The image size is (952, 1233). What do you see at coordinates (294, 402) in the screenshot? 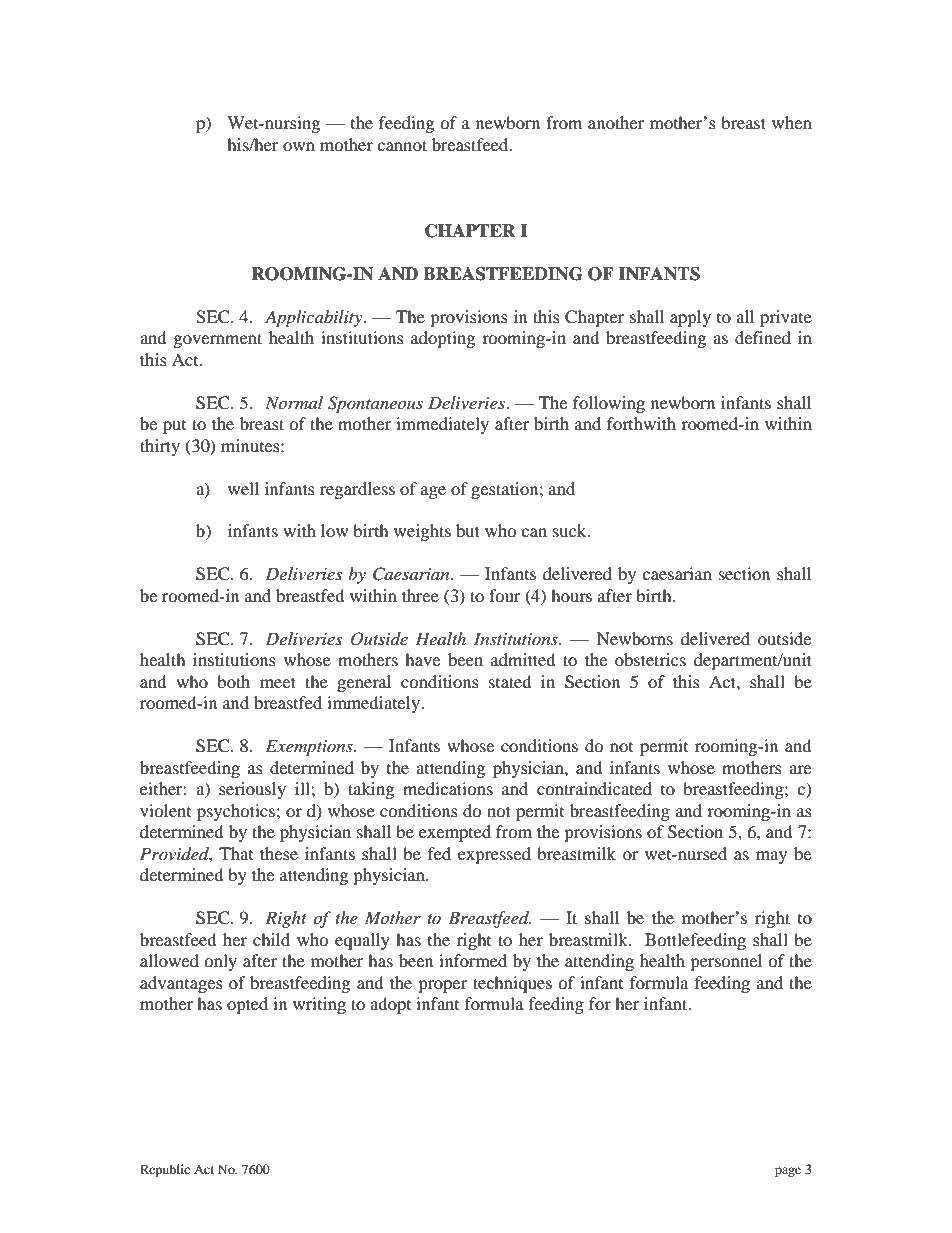
I see `Normal` at bounding box center [294, 402].
